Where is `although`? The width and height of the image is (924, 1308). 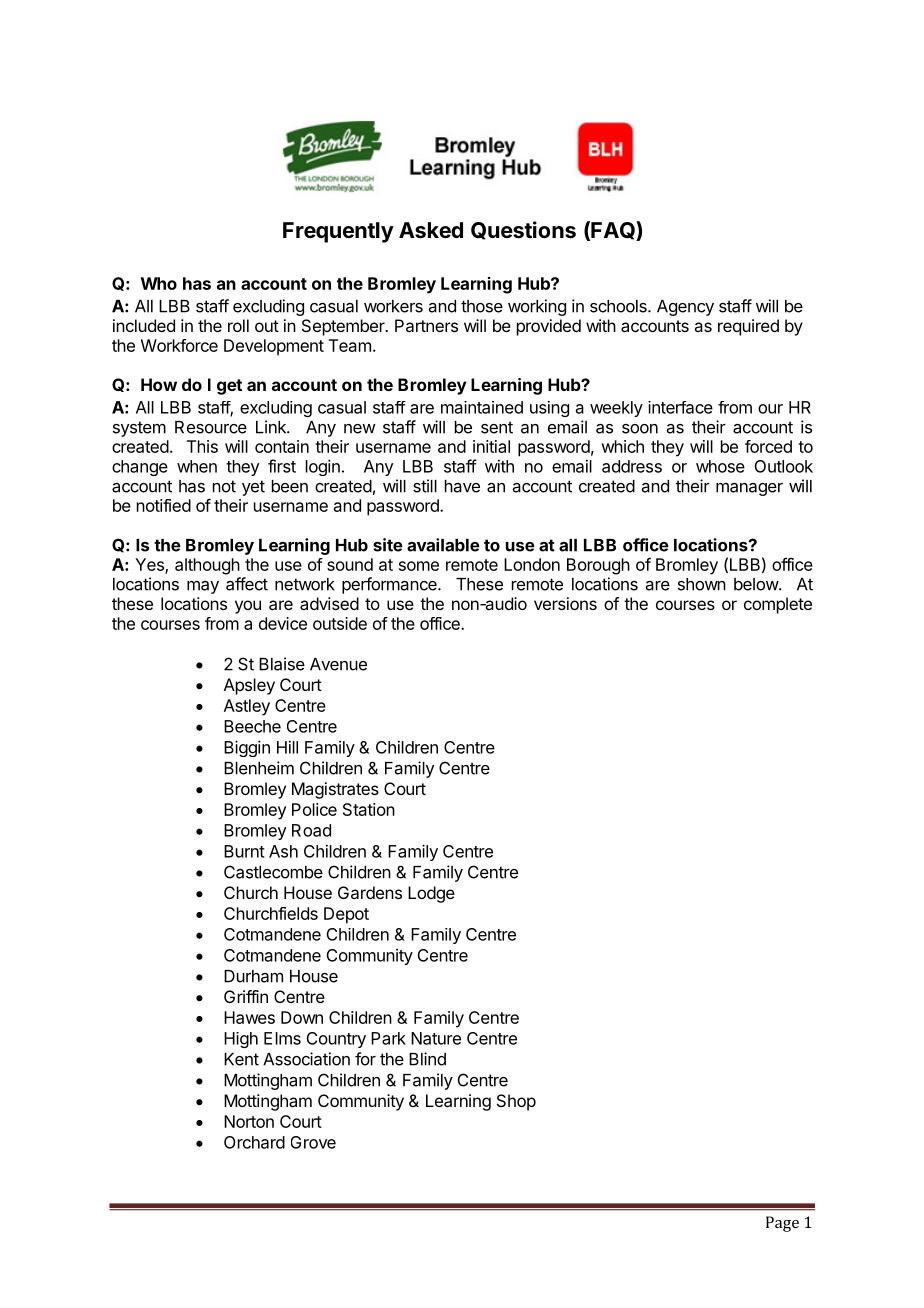 although is located at coordinates (207, 566).
